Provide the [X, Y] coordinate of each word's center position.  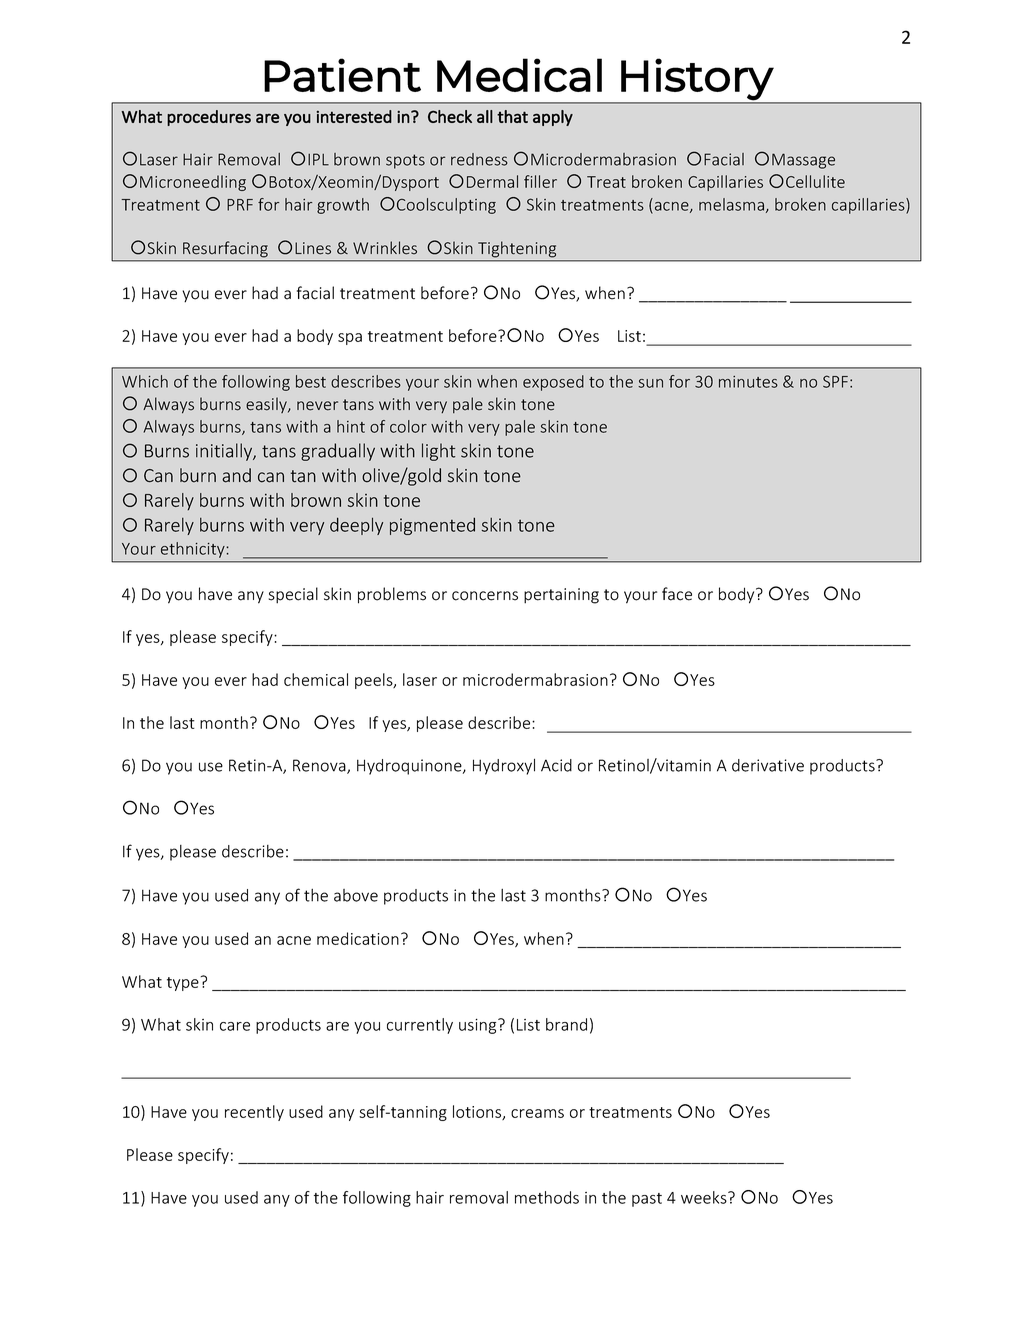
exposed [553, 383]
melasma [731, 204]
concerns [485, 596]
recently [254, 1113]
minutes [748, 382]
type [183, 984]
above [356, 895]
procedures [209, 118]
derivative [768, 765]
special [293, 595]
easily [267, 405]
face [677, 594]
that [512, 116]
